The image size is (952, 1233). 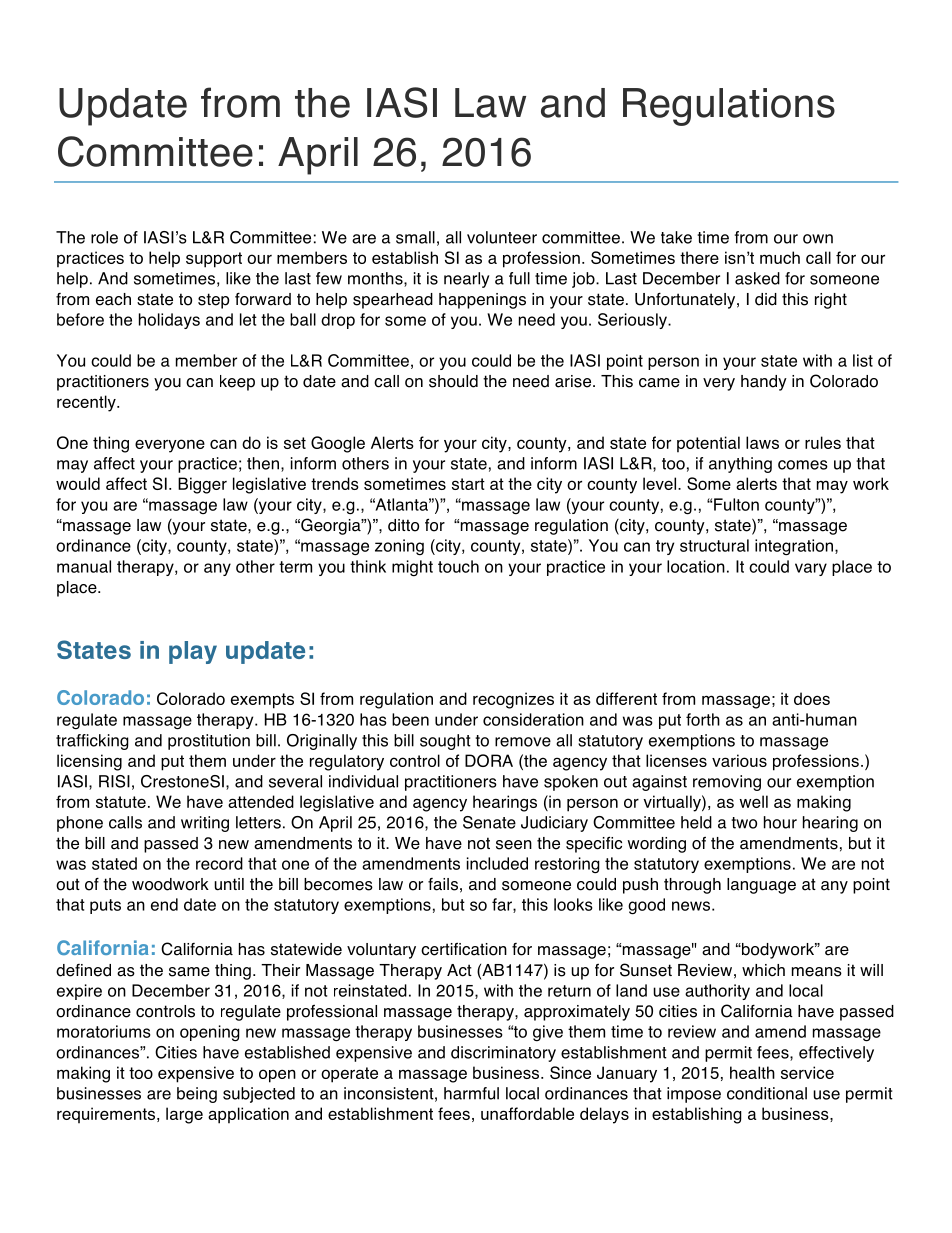 I want to click on Senate, so click(x=489, y=822).
